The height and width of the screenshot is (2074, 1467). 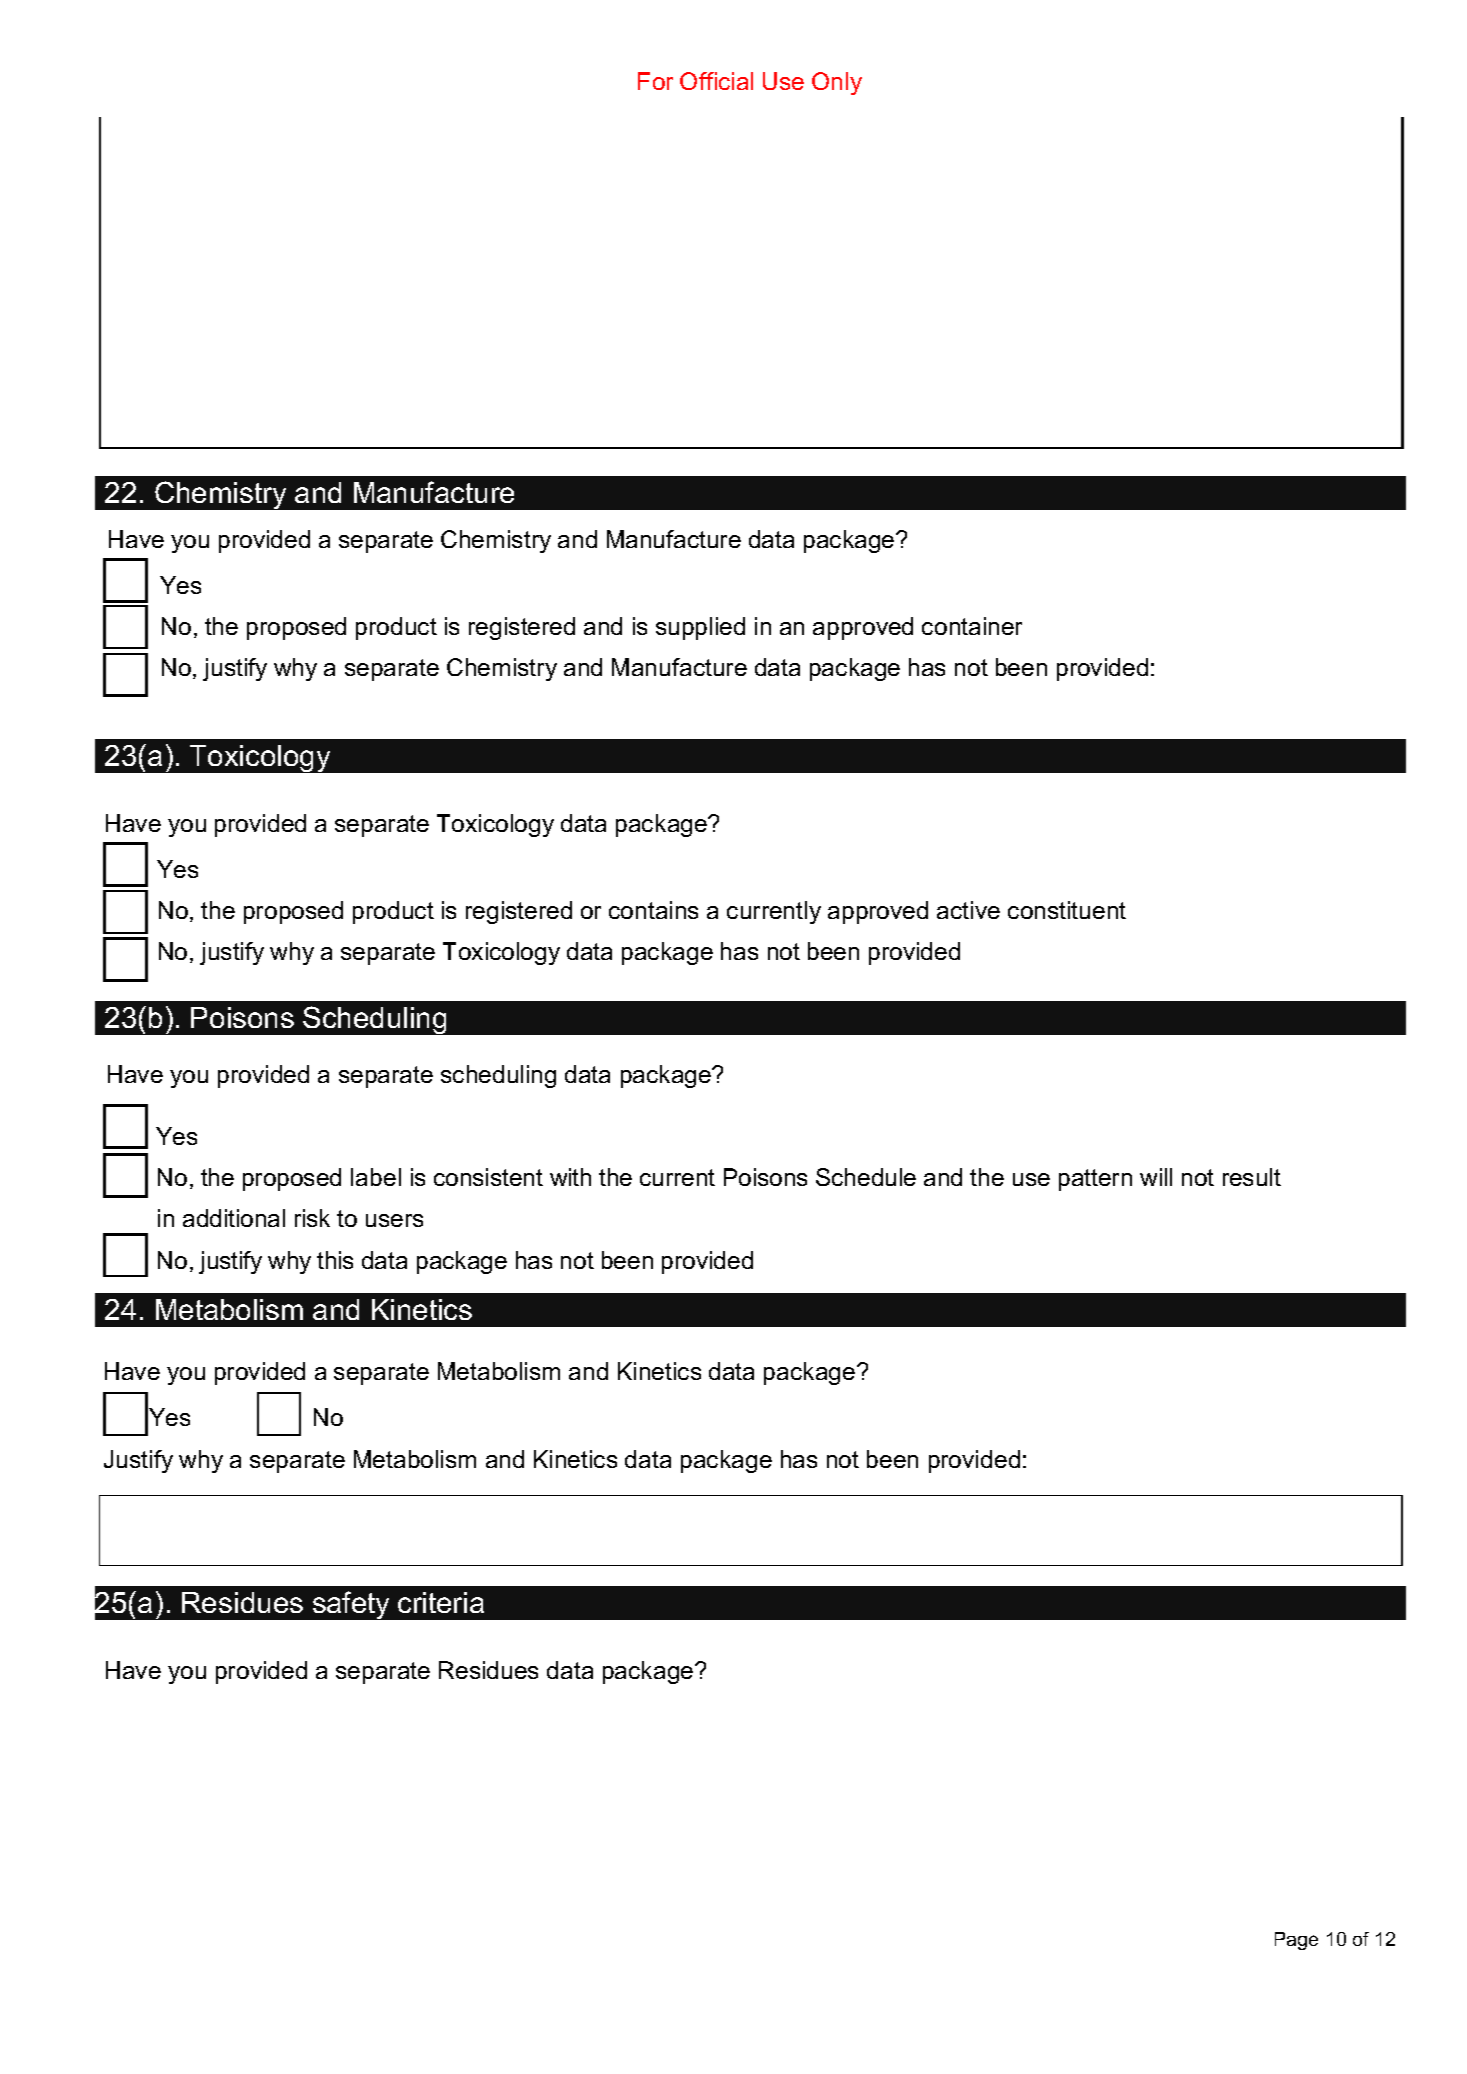 What do you see at coordinates (837, 83) in the screenshot?
I see `Only` at bounding box center [837, 83].
